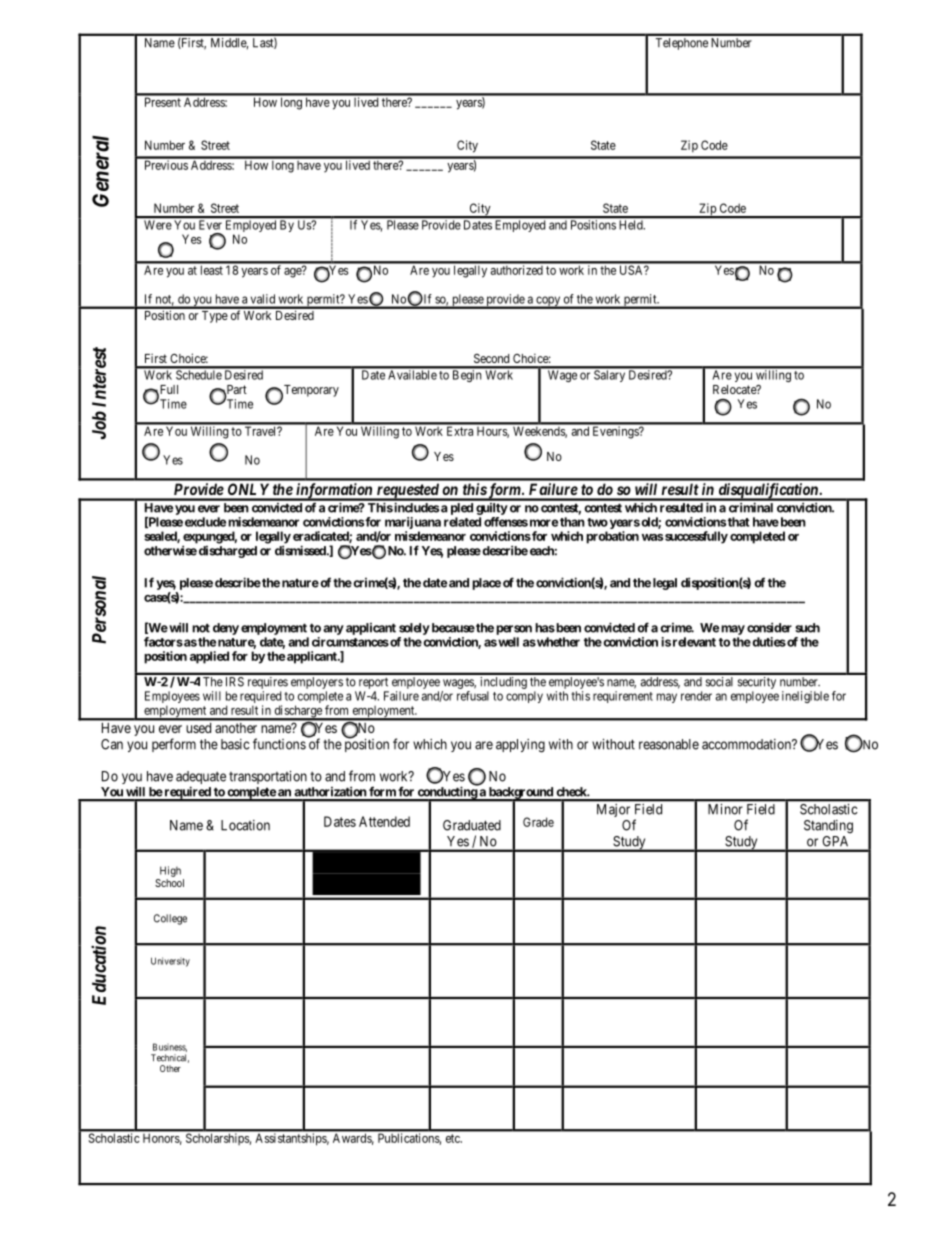 Image resolution: width=952 pixels, height=1233 pixels. Describe the element at coordinates (452, 628) in the document. I see `because` at that location.
